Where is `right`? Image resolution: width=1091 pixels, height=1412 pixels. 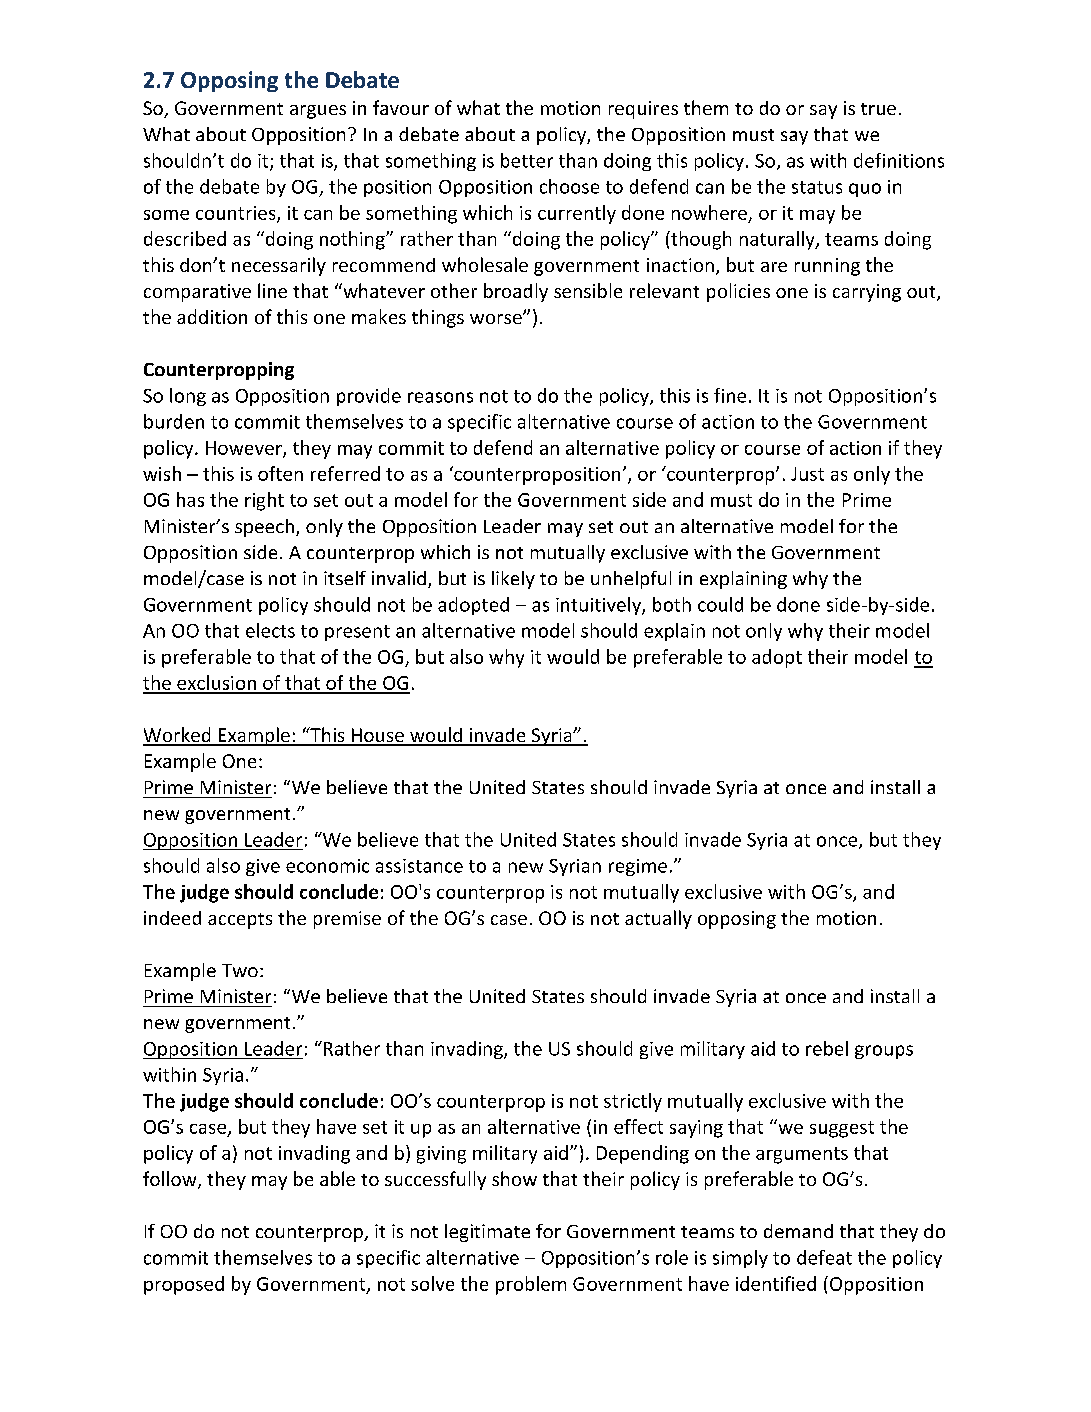 right is located at coordinates (264, 501).
